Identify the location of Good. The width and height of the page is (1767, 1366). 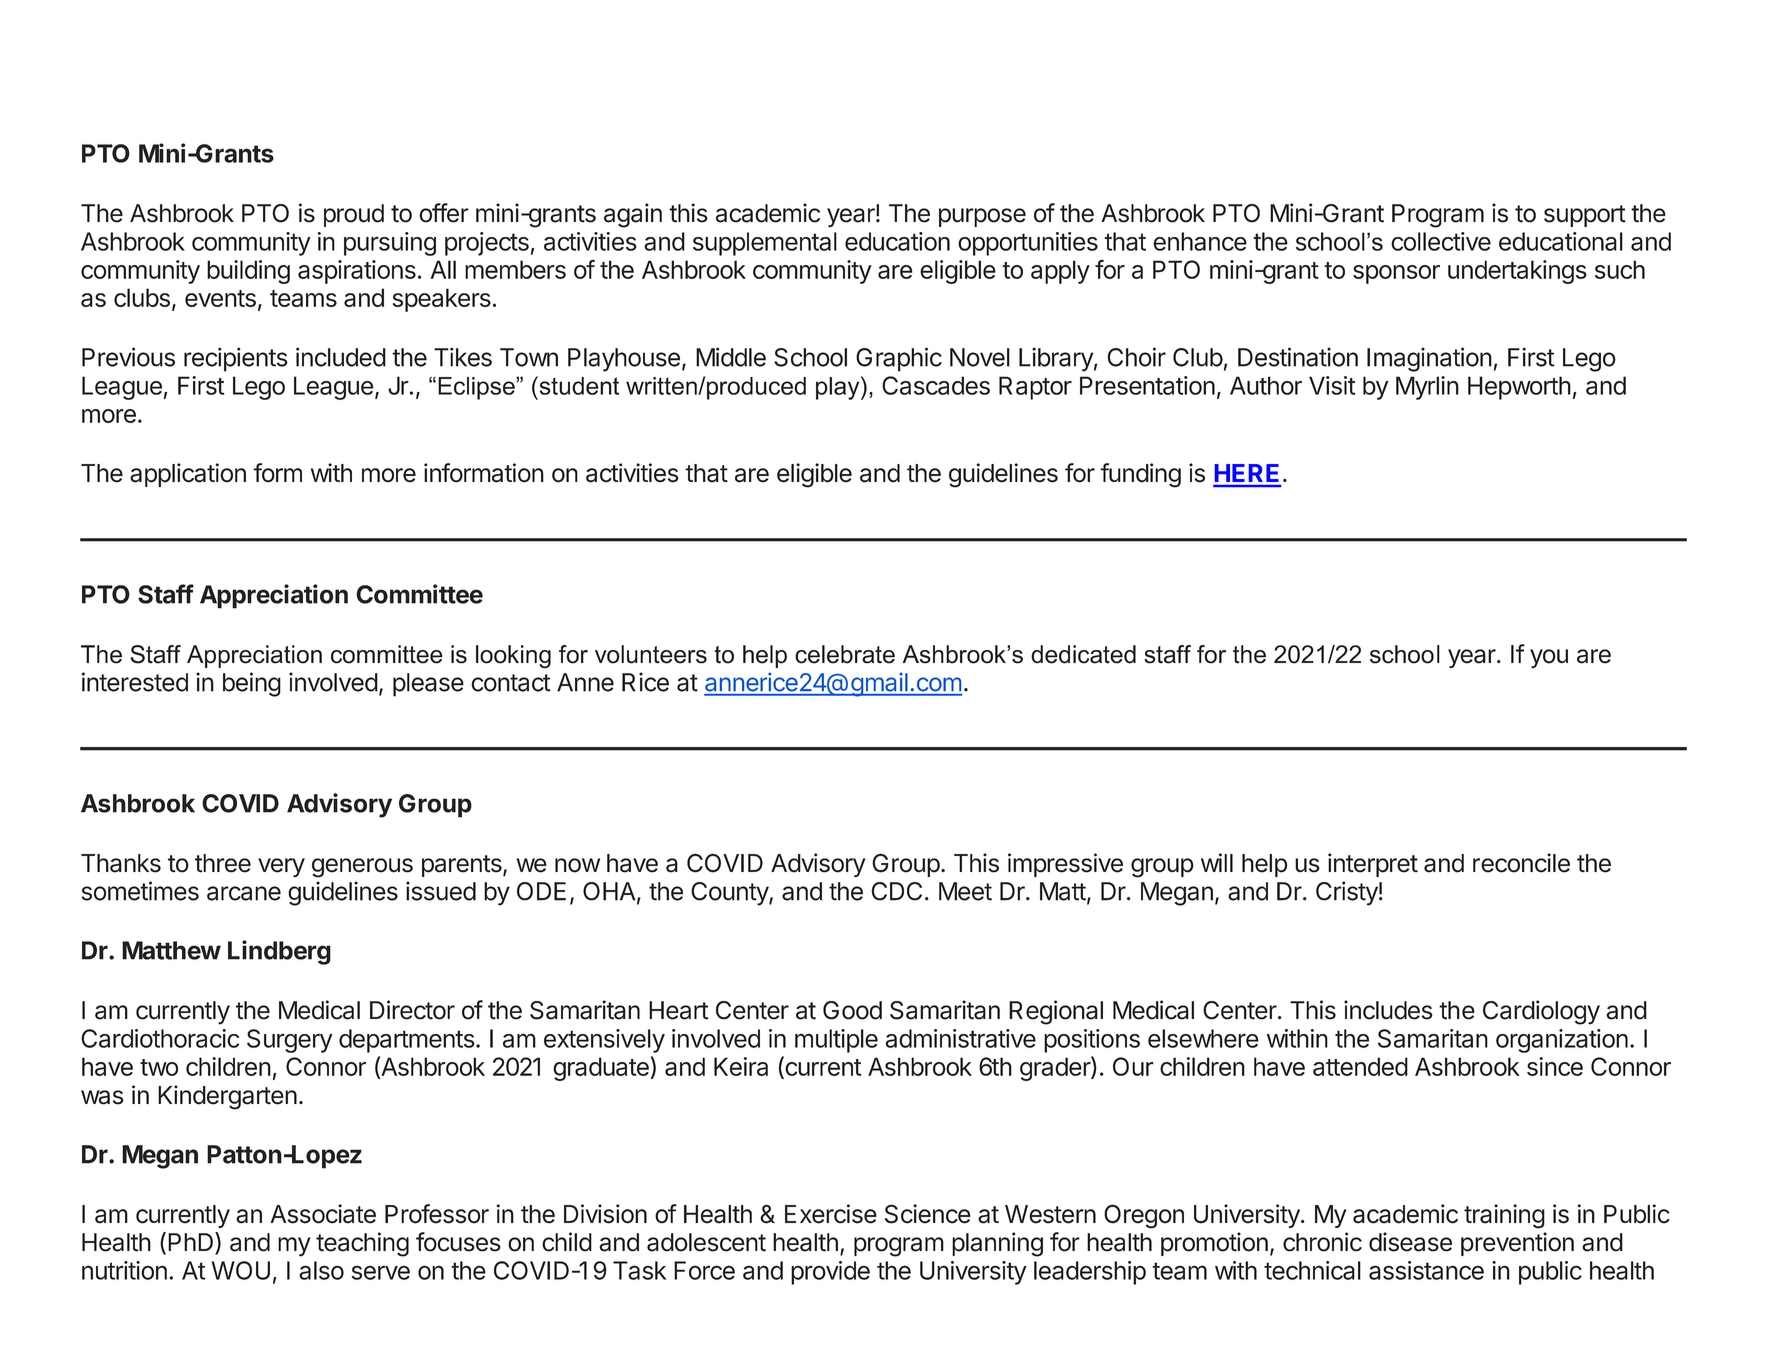
(852, 1010).
